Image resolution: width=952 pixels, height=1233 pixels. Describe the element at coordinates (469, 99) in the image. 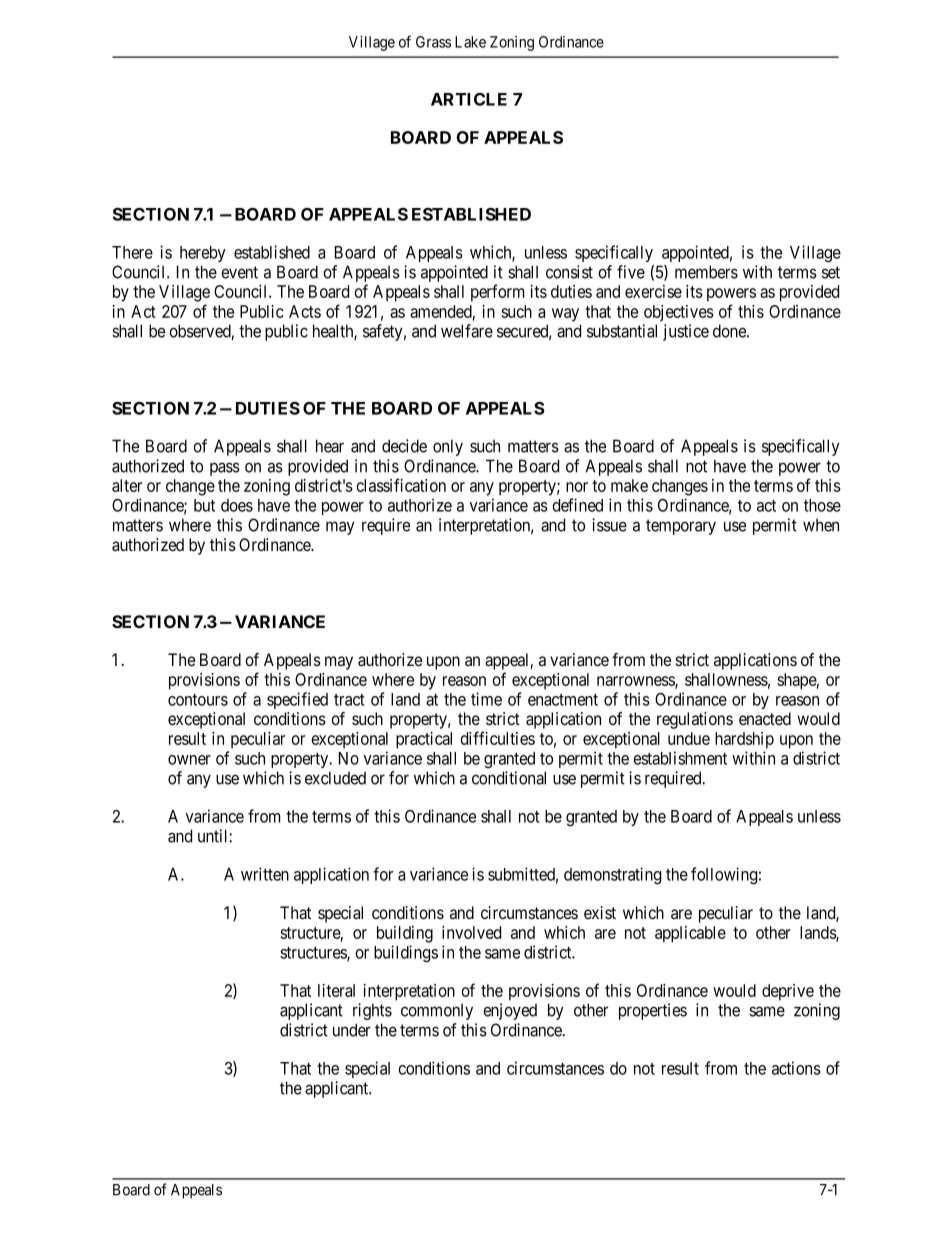

I see `ARTICLE` at that location.
